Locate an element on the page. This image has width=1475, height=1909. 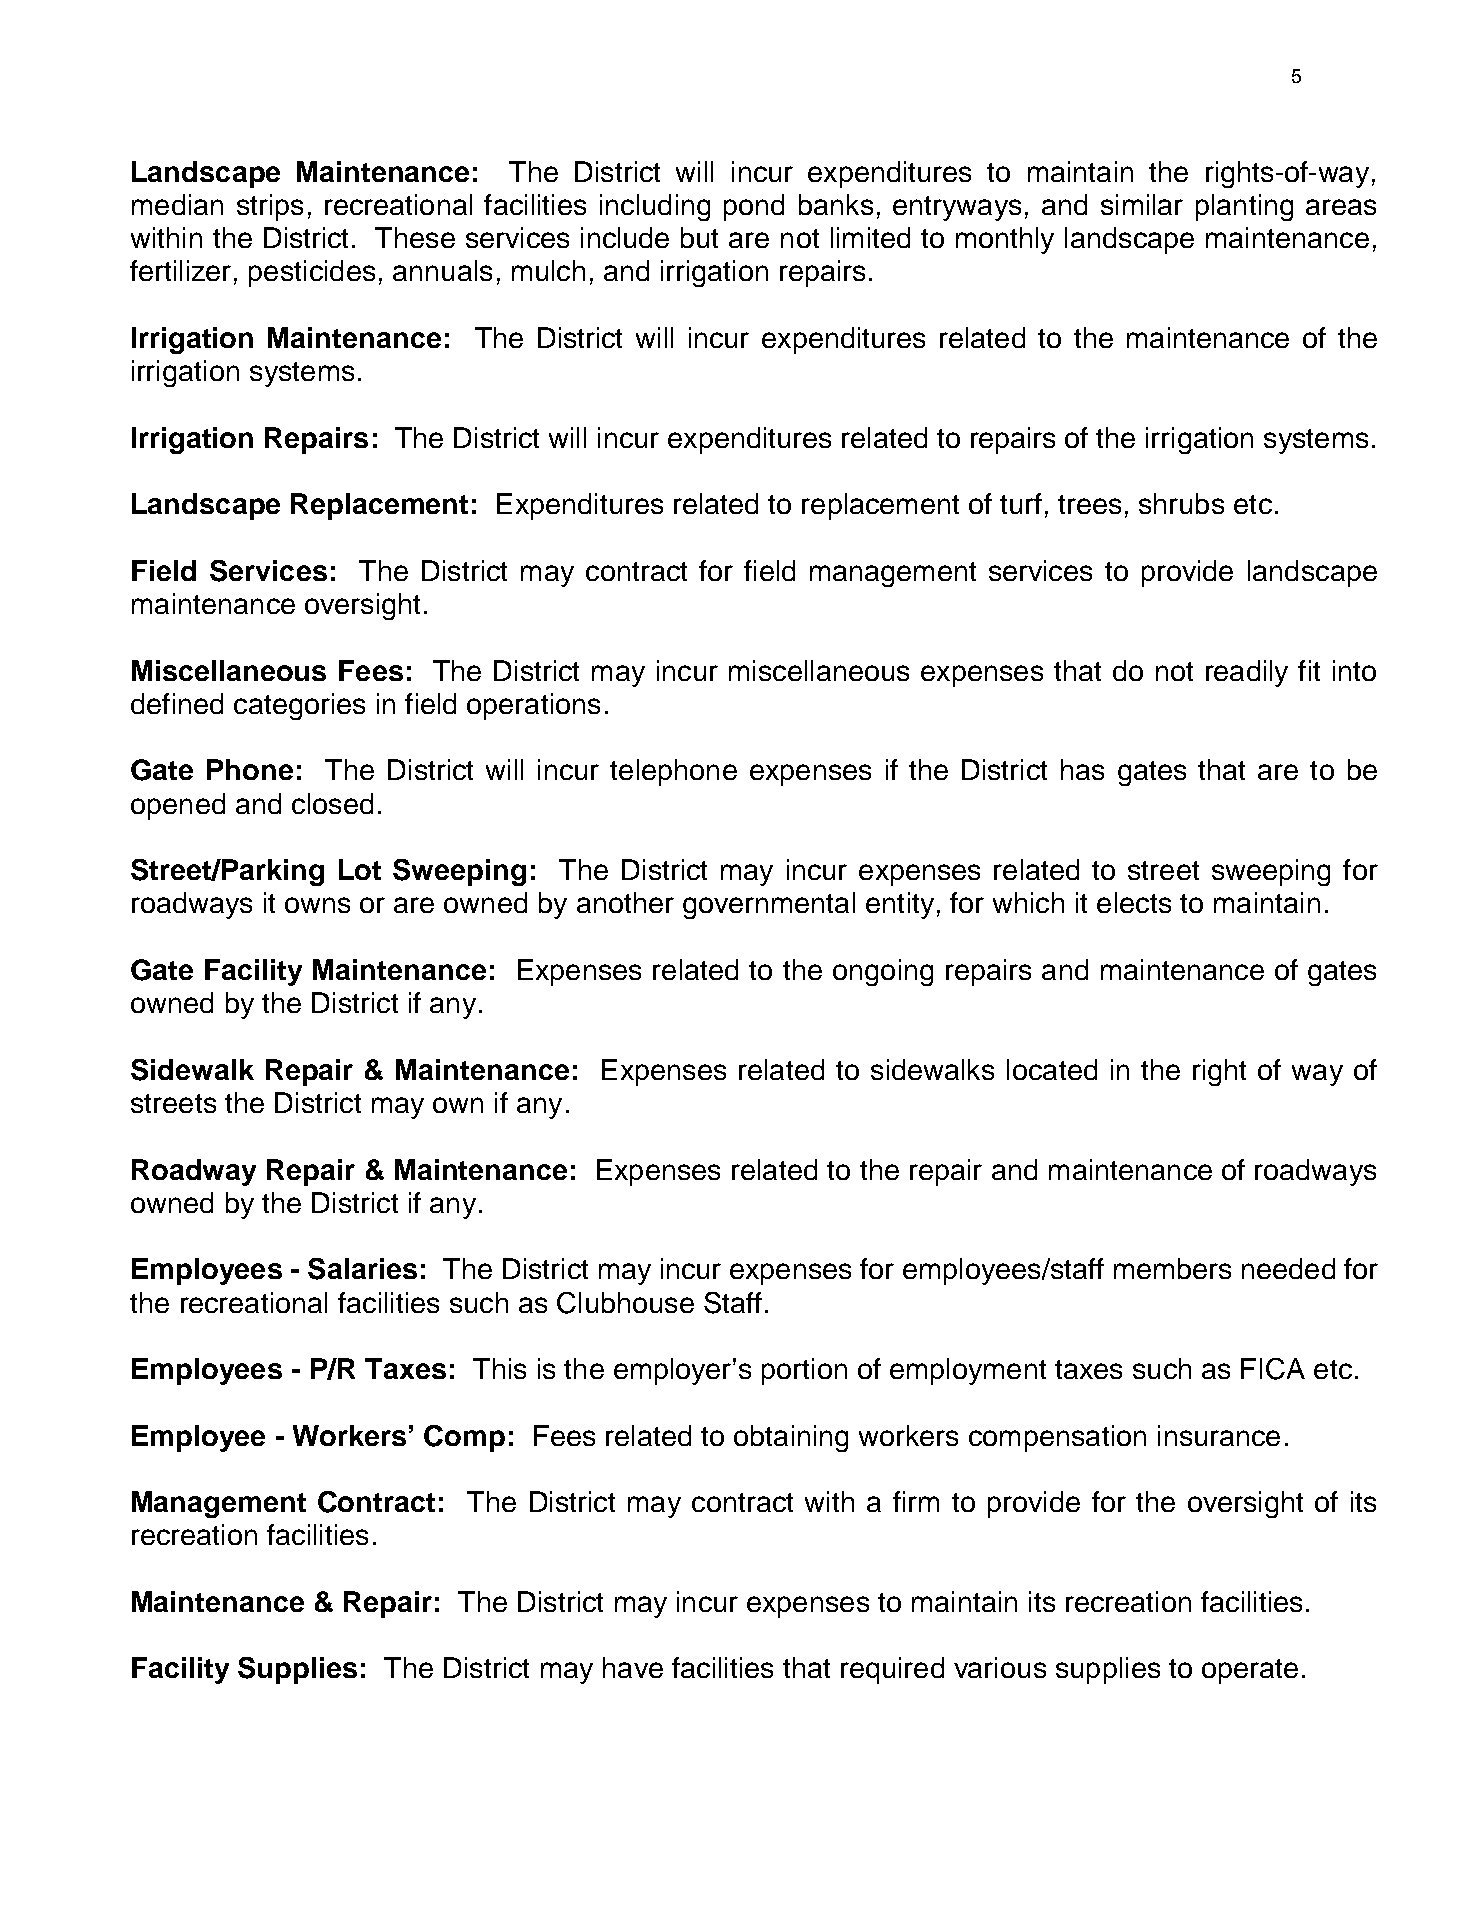
owns is located at coordinates (317, 905).
